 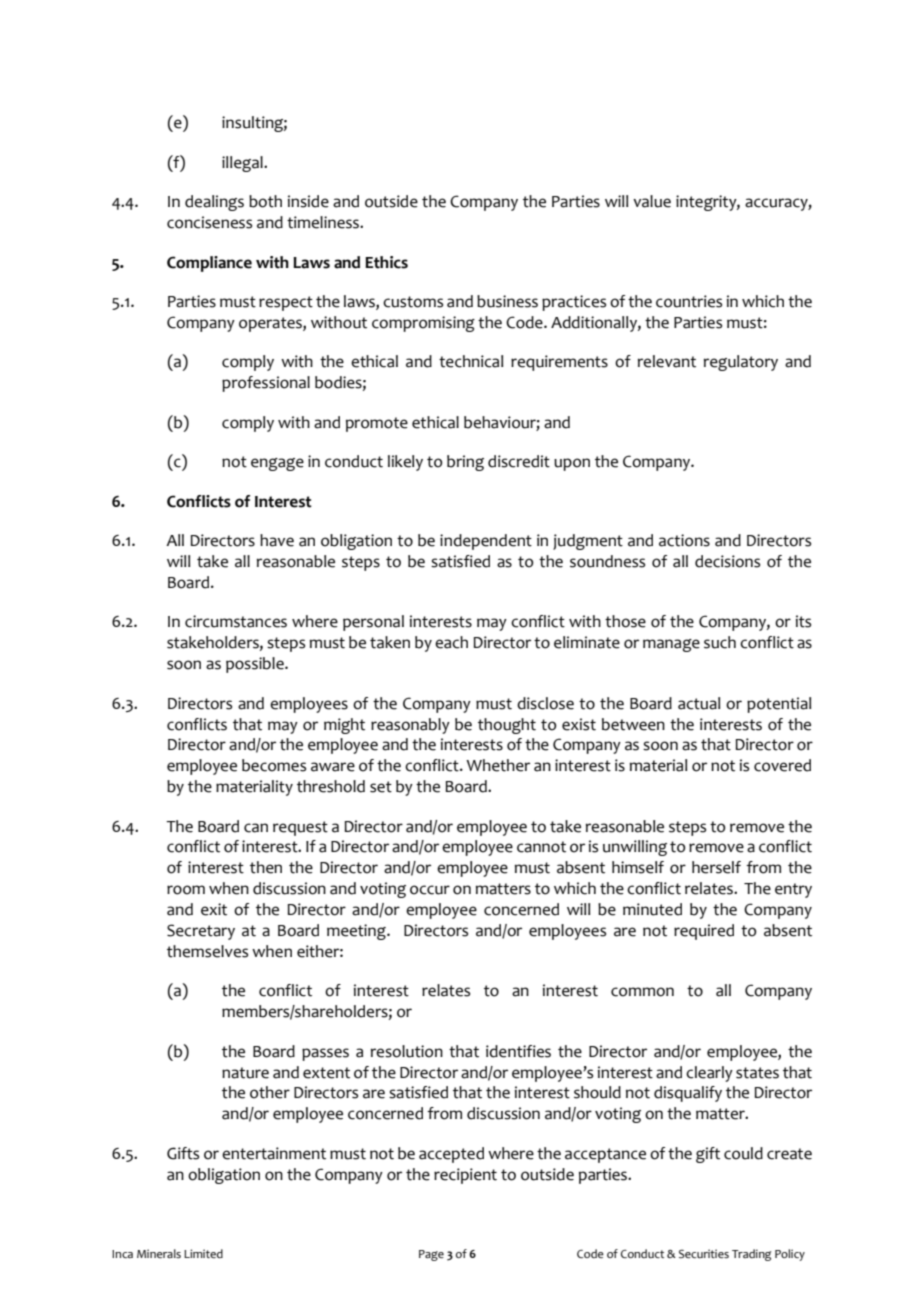 I want to click on decisions, so click(x=727, y=561).
